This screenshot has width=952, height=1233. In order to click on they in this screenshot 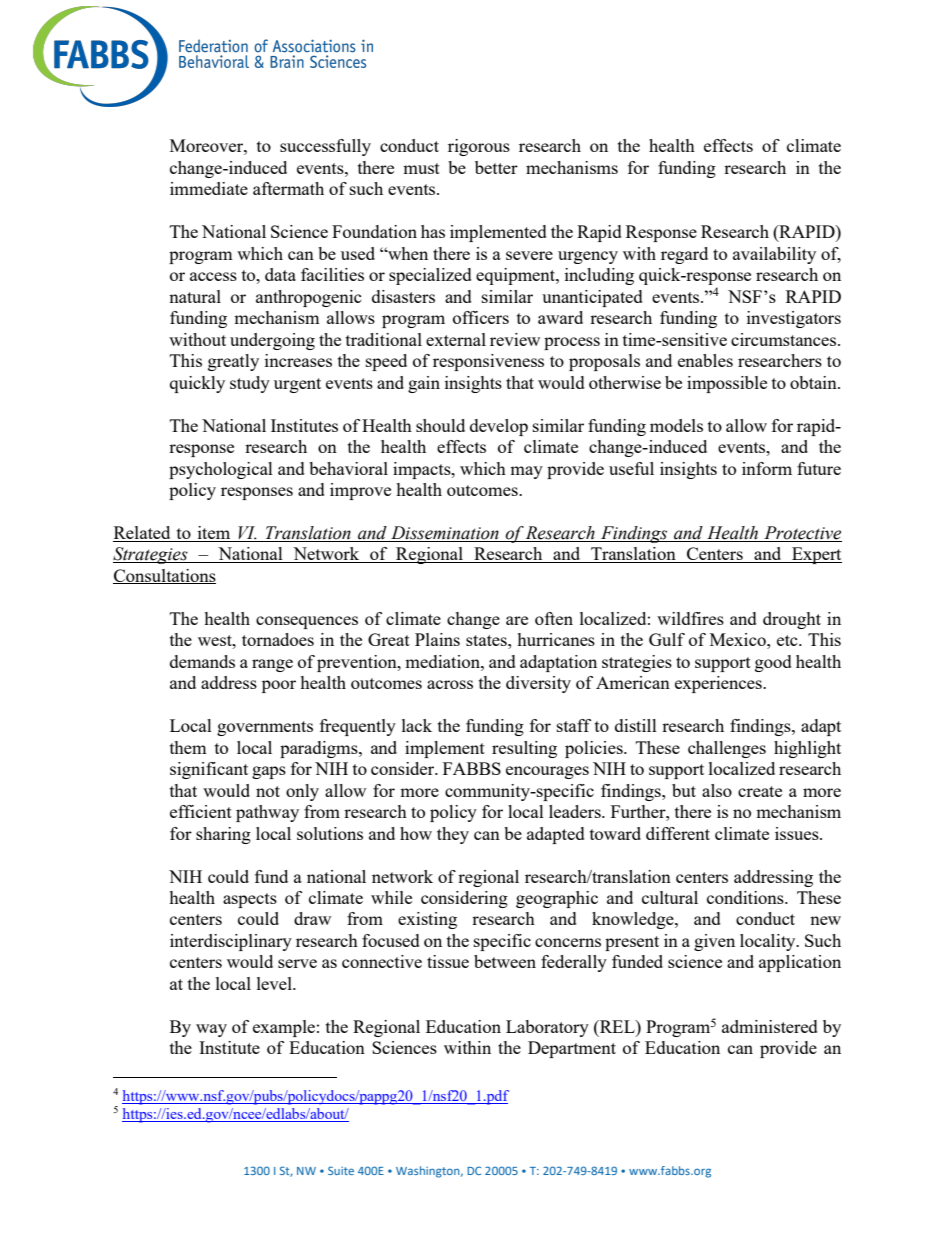, I will do `click(453, 835)`.
